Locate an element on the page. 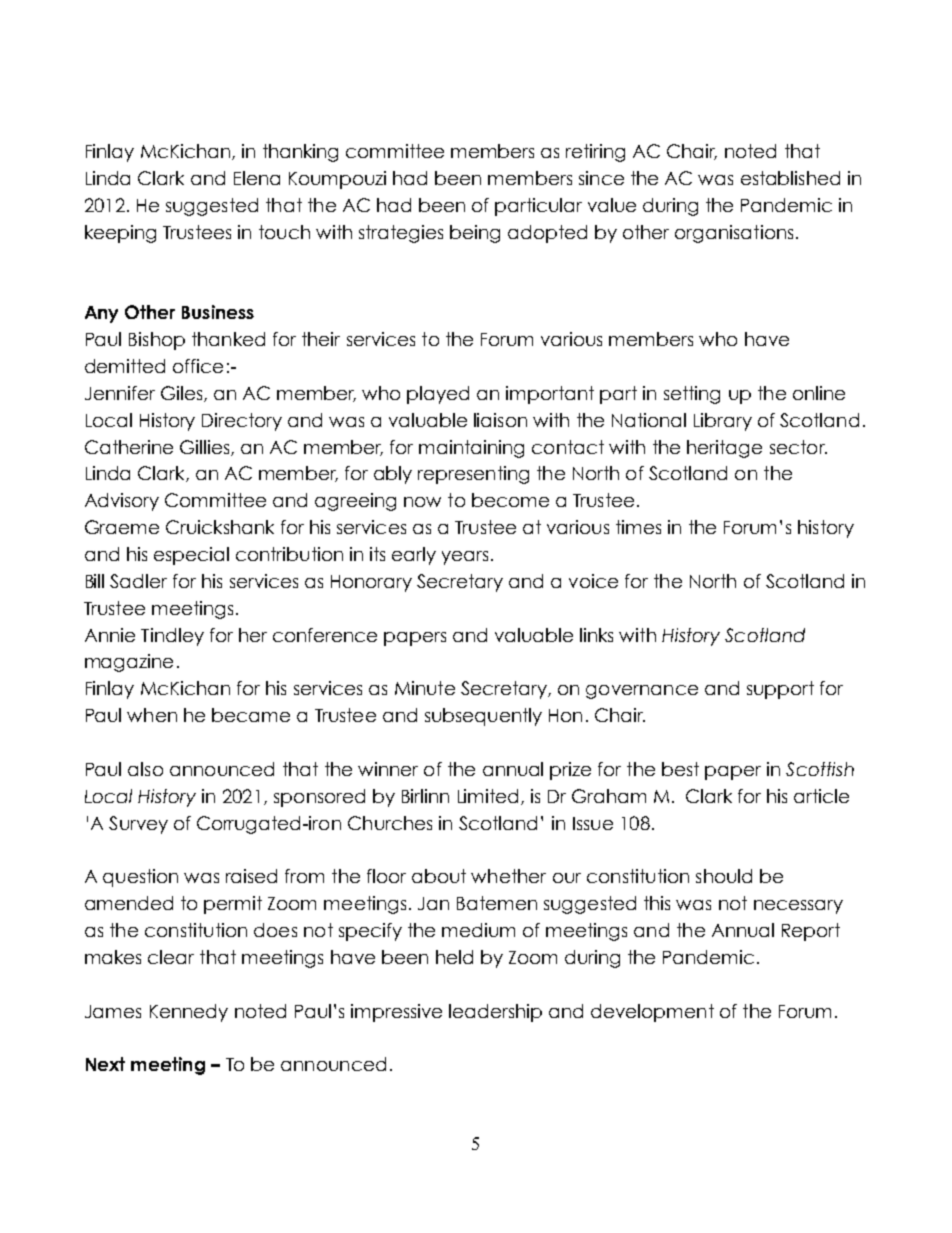  development is located at coordinates (652, 1013).
